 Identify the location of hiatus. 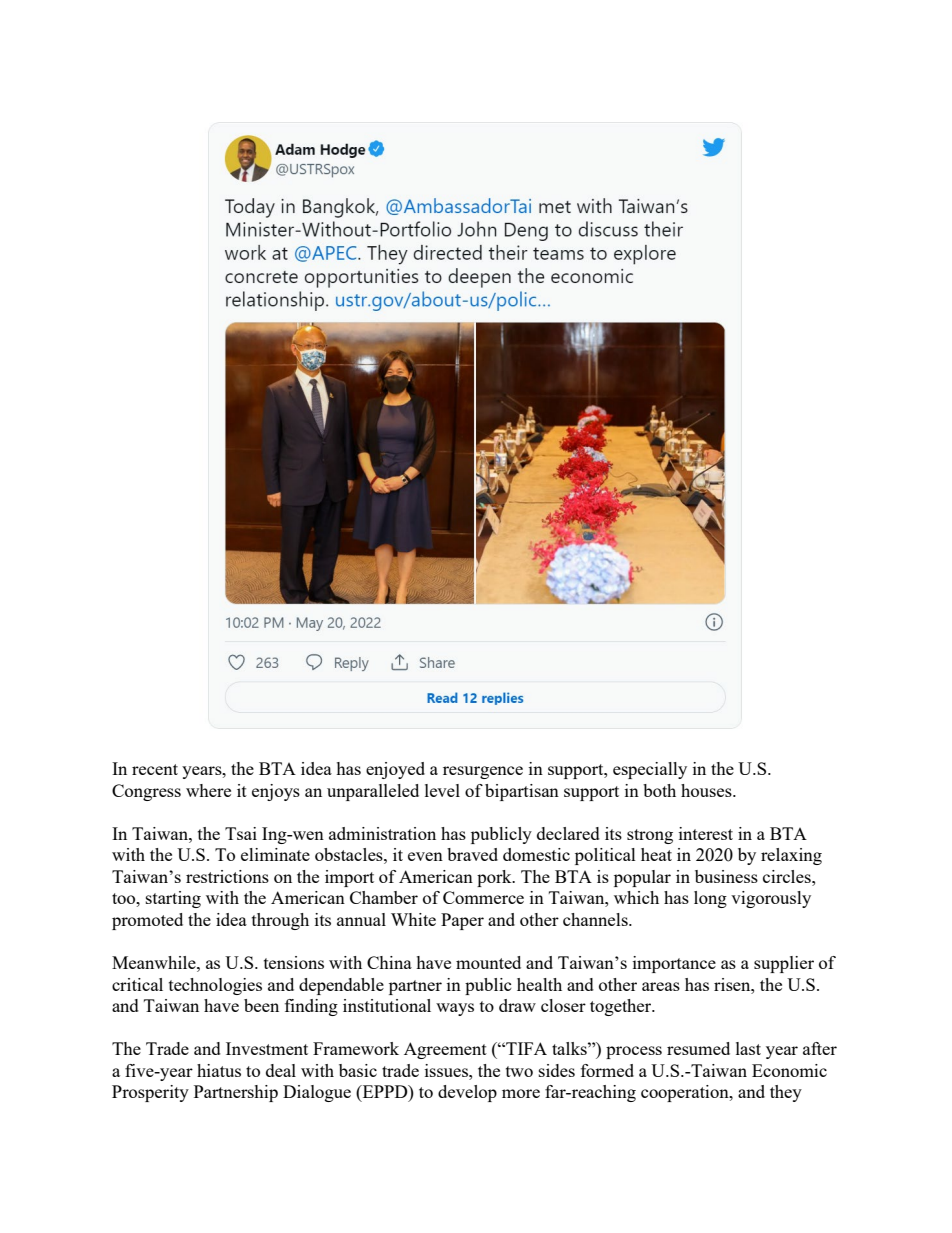
(219, 1070).
